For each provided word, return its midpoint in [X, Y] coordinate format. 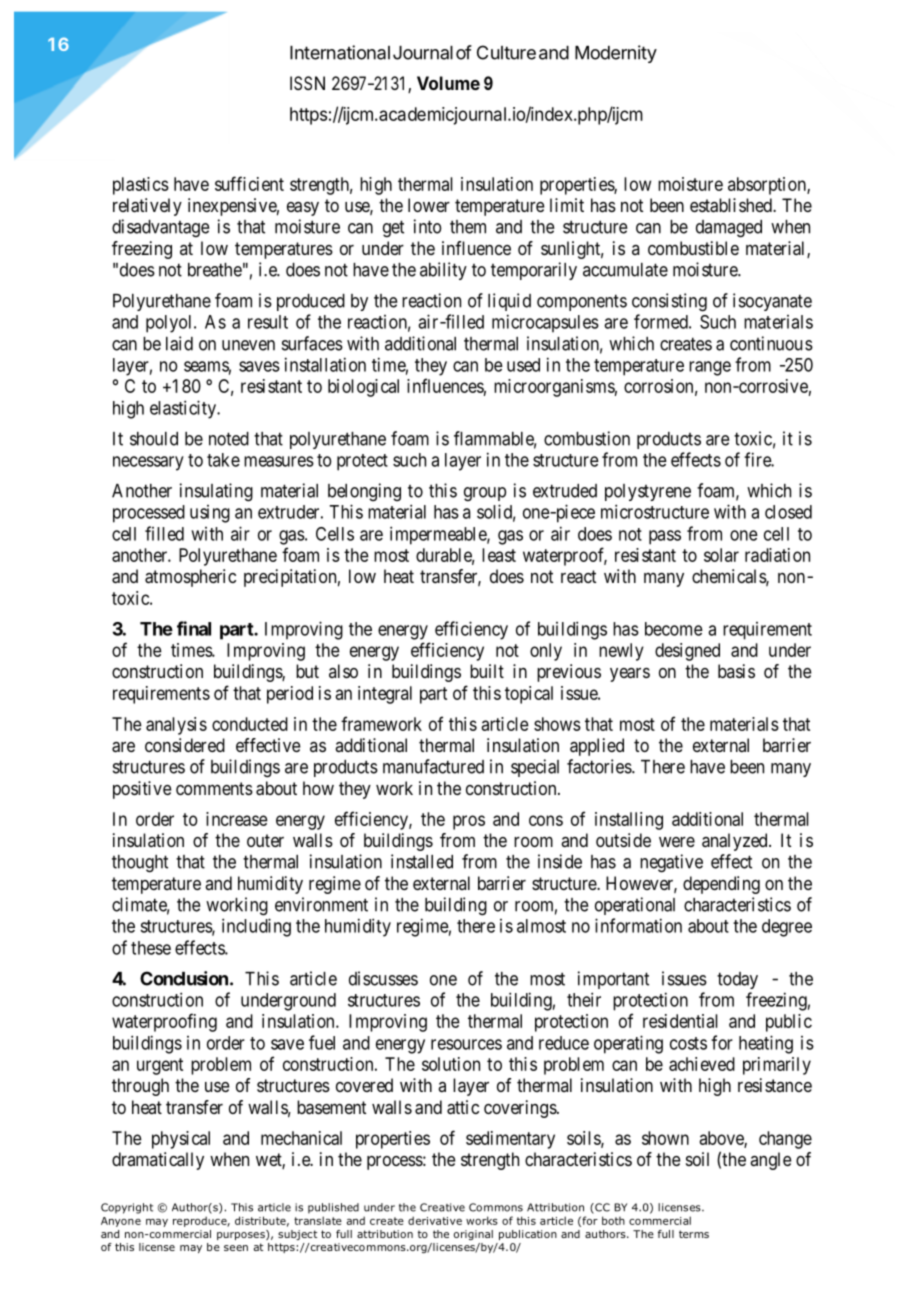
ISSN [307, 83]
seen [236, 1248]
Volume [448, 83]
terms [694, 1234]
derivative [435, 1220]
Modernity [616, 54]
